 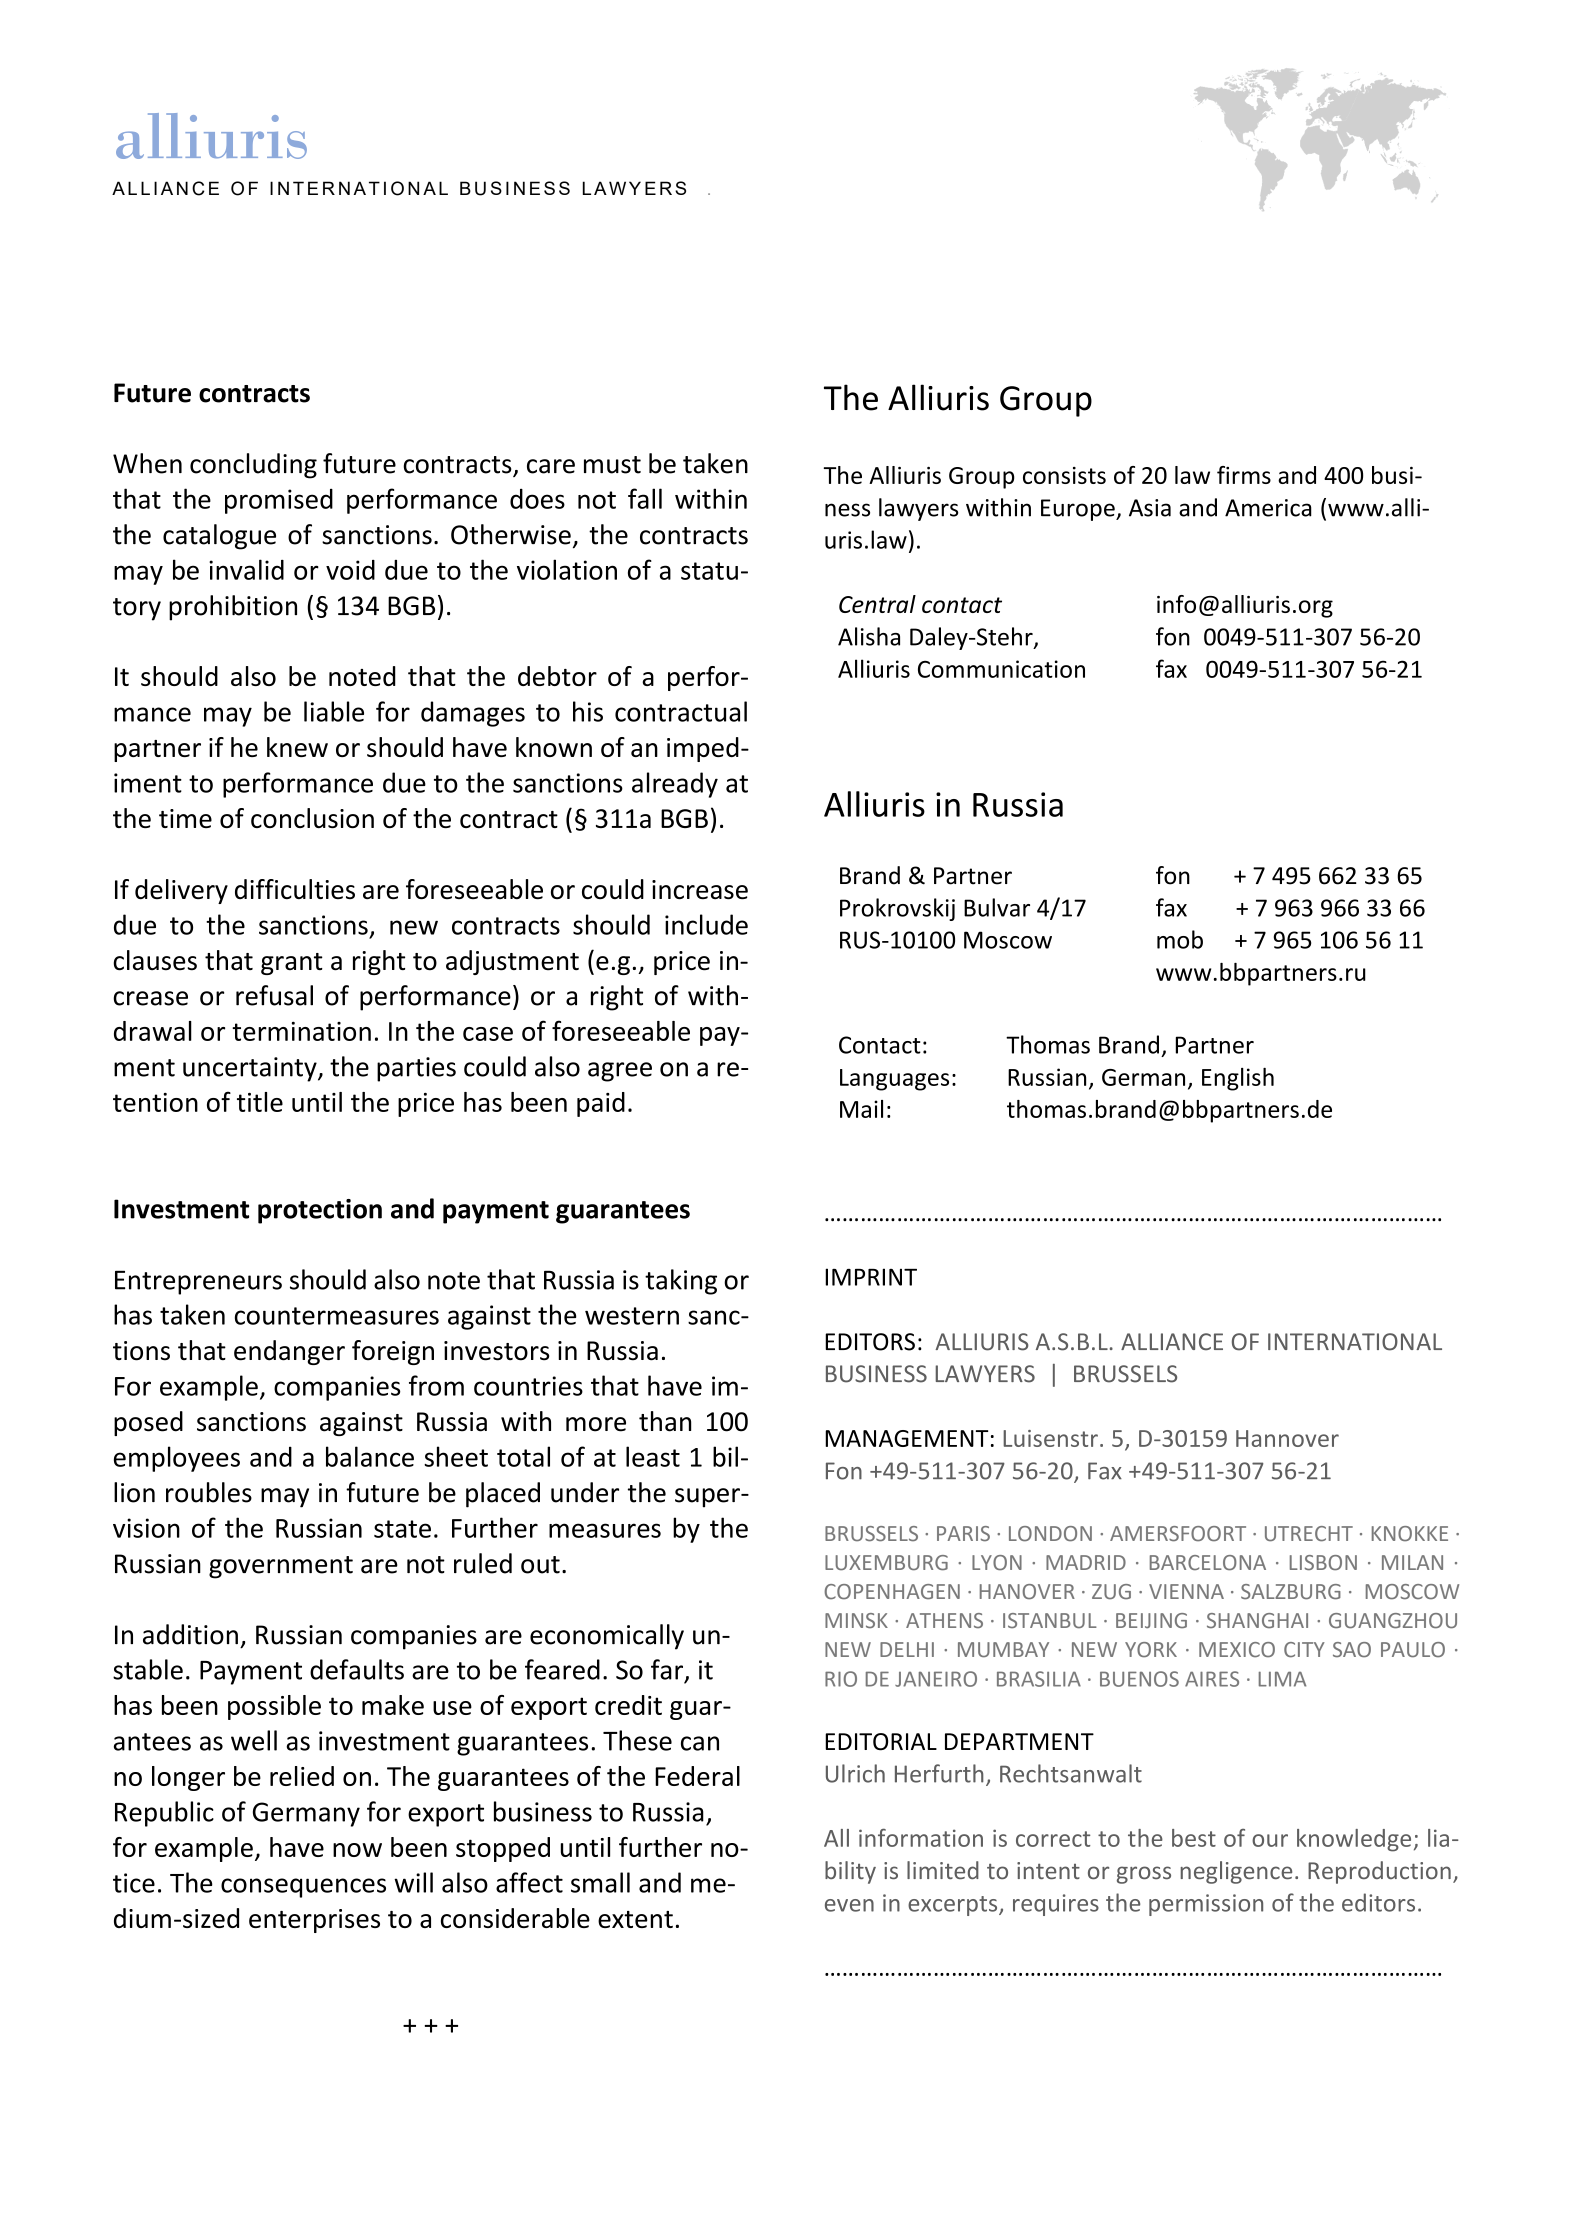 I want to click on balance, so click(x=370, y=1456).
